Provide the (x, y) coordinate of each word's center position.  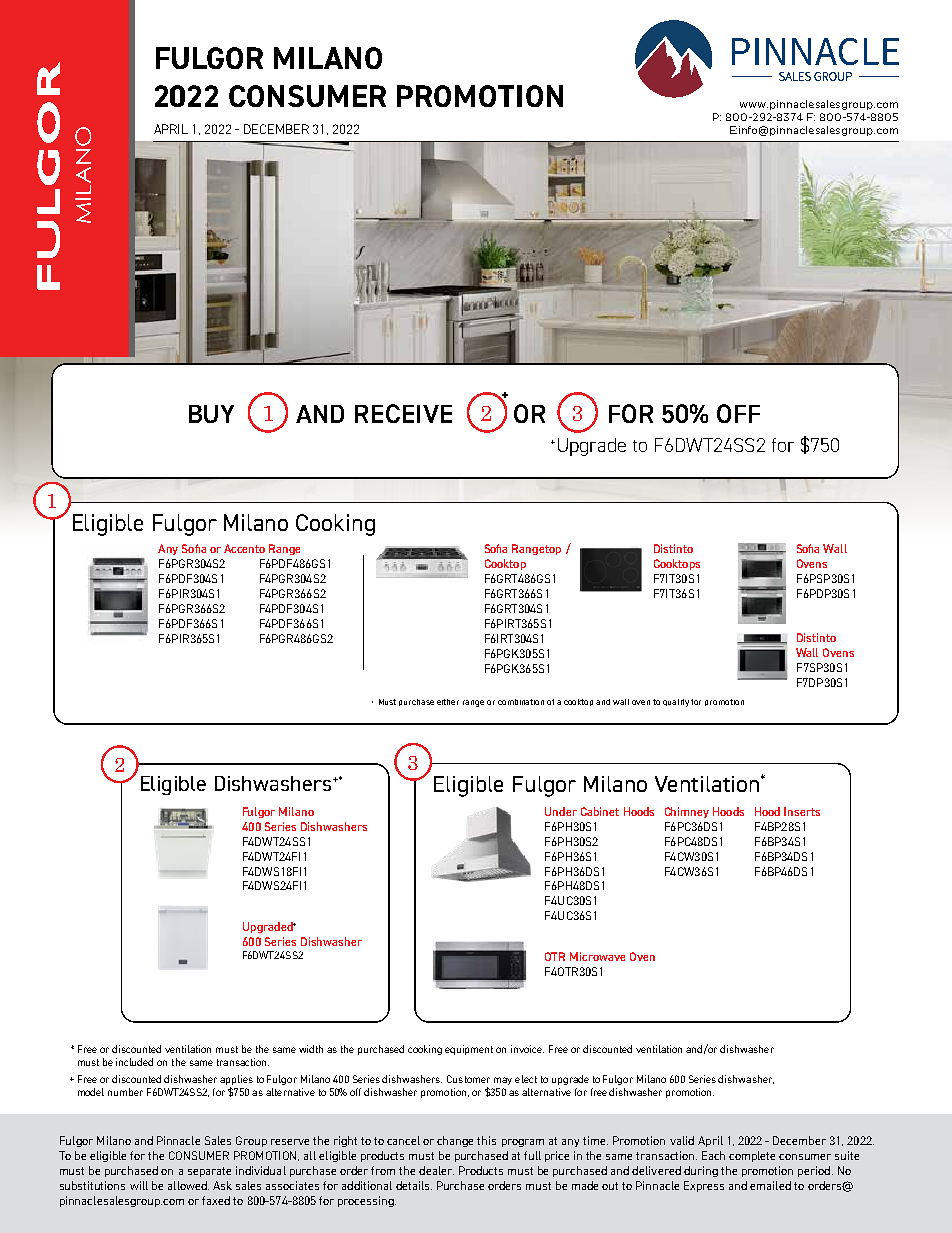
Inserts (802, 811)
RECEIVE (403, 413)
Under (561, 811)
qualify (676, 703)
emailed (770, 1185)
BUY (211, 414)
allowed (188, 1185)
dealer (436, 1170)
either (448, 702)
